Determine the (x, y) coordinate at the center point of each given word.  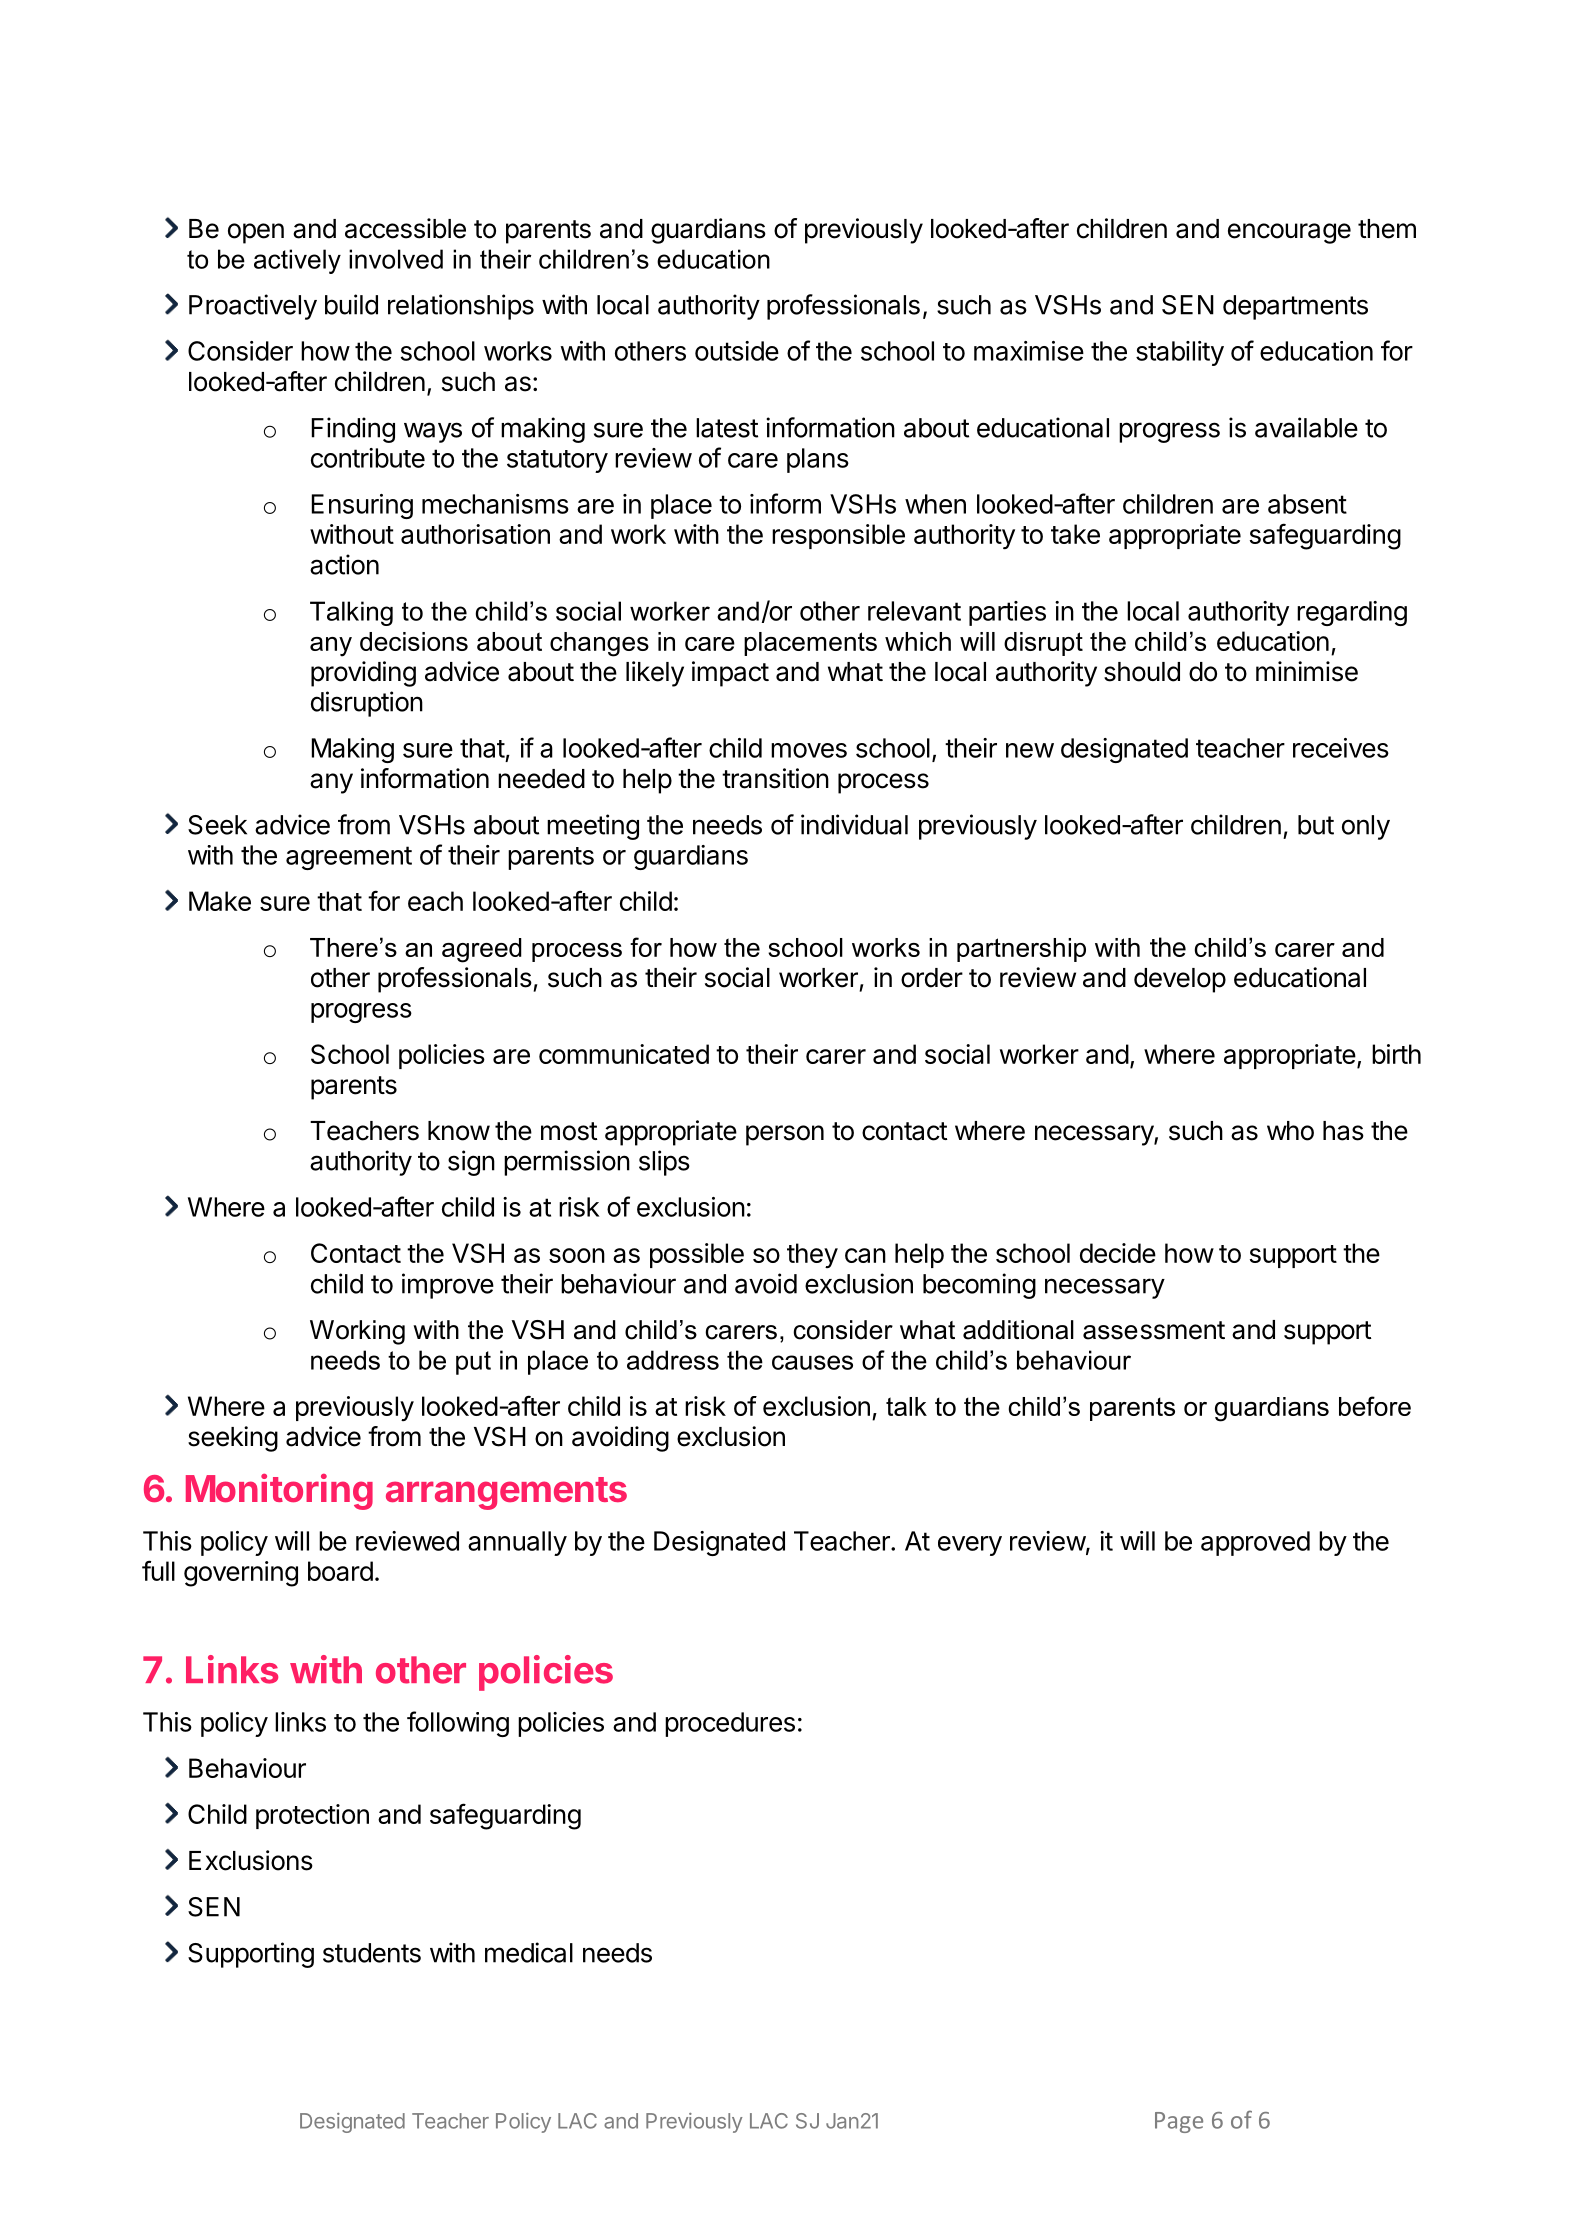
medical (529, 1952)
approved (1255, 1543)
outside (737, 351)
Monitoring (279, 1492)
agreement (349, 858)
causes (812, 1362)
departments (1295, 307)
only (1366, 827)
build (351, 304)
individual (854, 824)
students (372, 1953)
